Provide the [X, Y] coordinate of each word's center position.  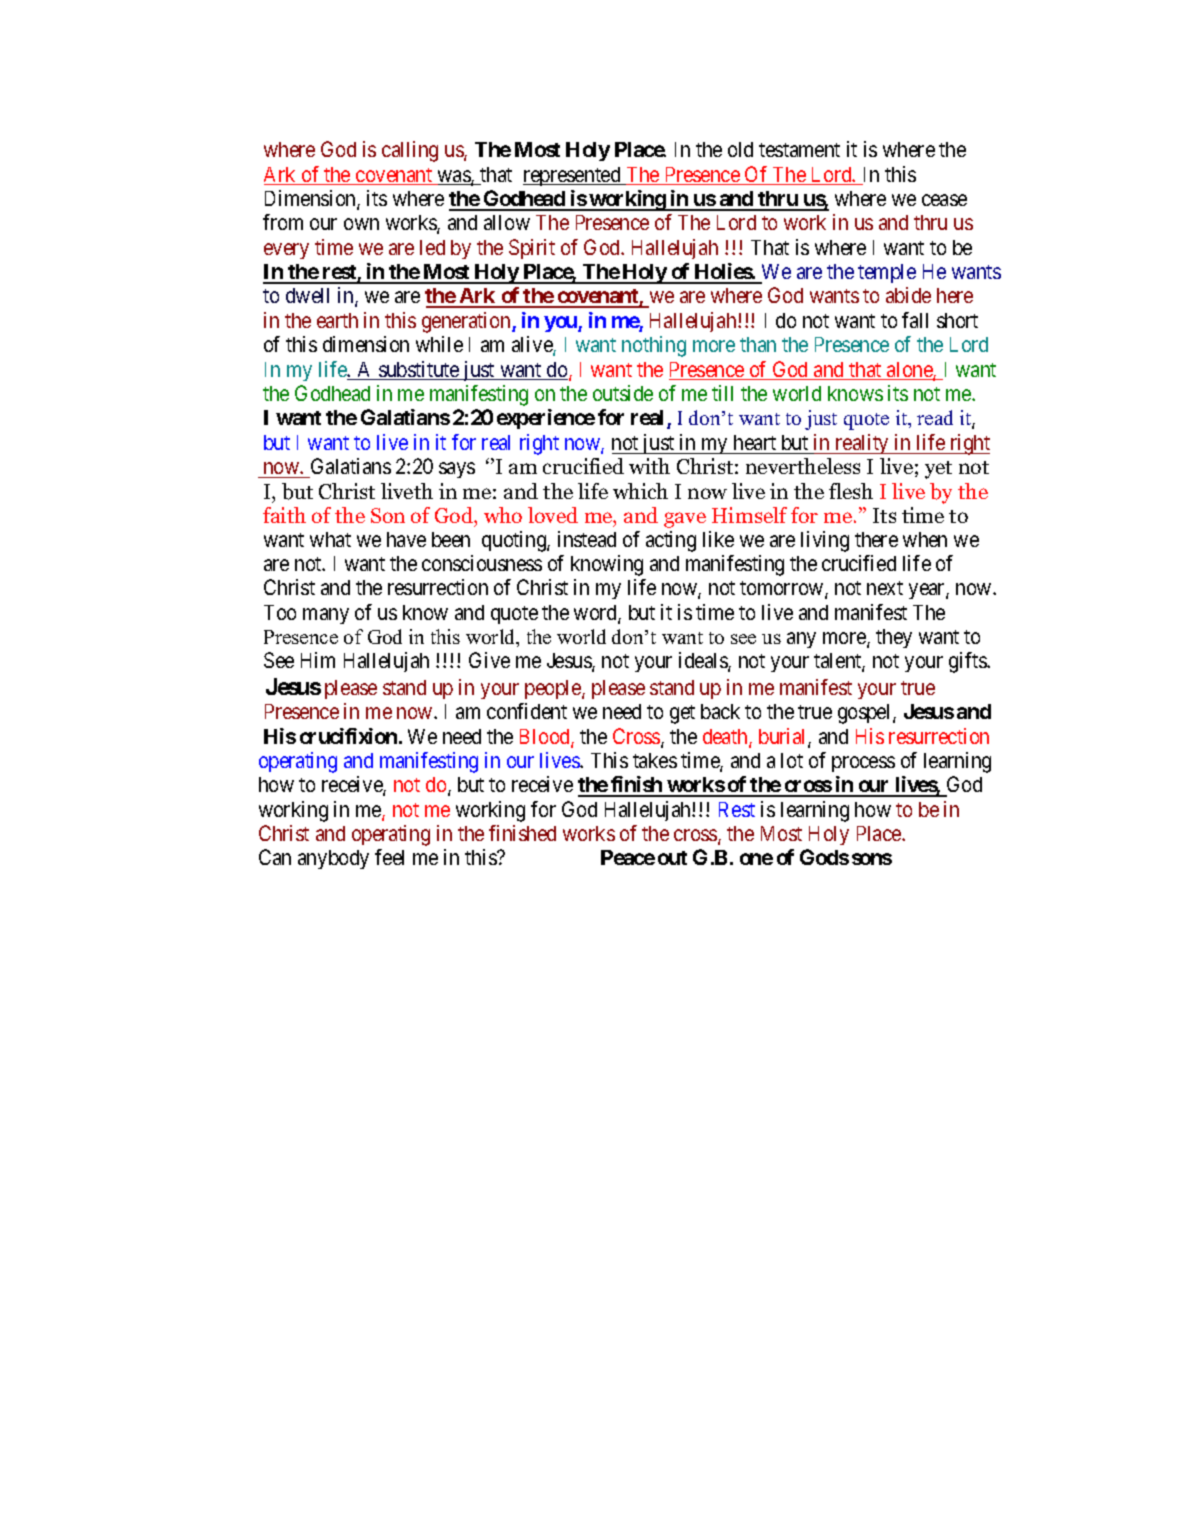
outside [623, 393]
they [894, 638]
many [326, 616]
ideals [704, 661]
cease [944, 200]
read [935, 417]
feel [389, 857]
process [863, 764]
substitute [419, 370]
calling [410, 151]
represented [573, 176]
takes [655, 760]
